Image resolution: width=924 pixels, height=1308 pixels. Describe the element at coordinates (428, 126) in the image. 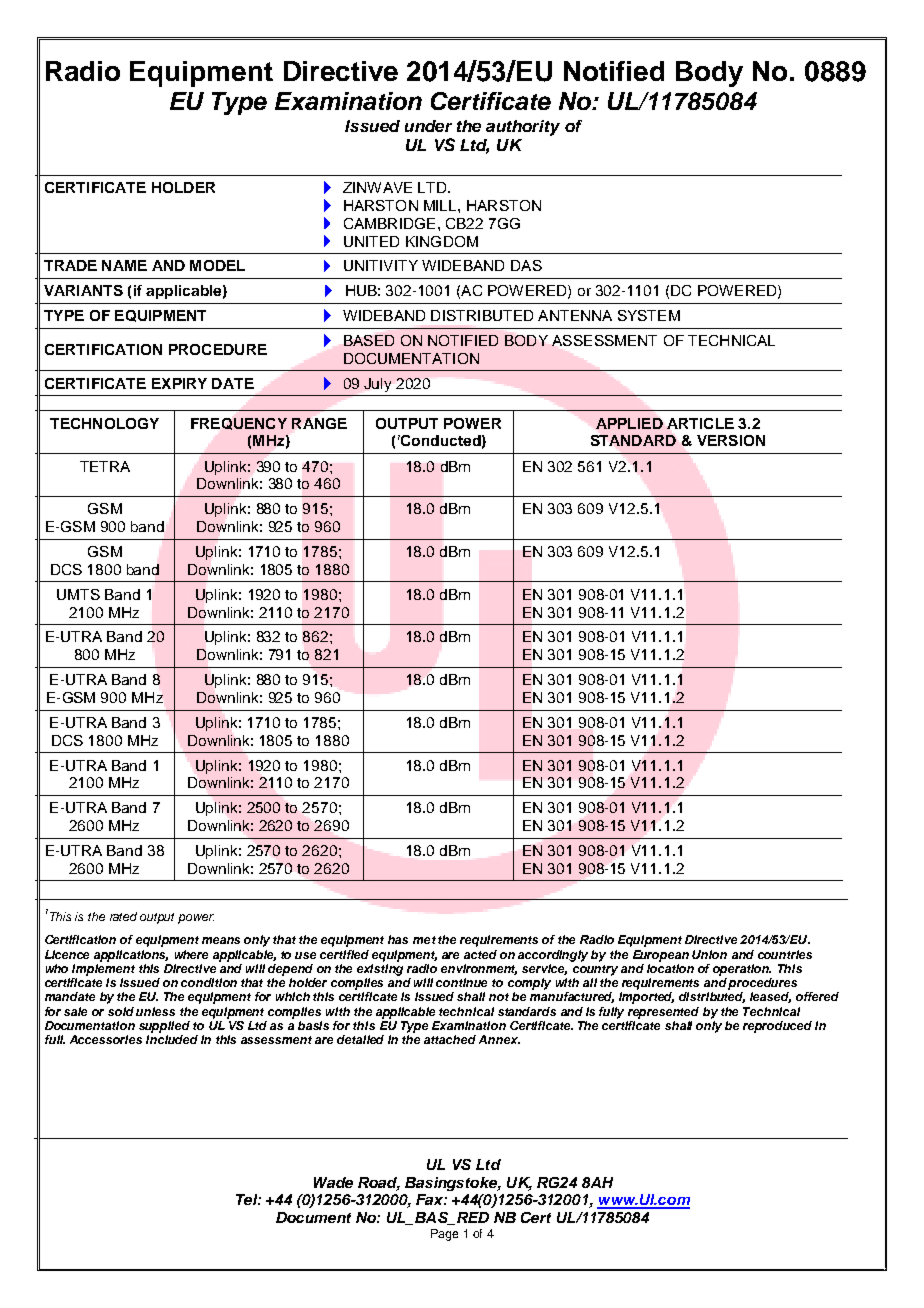

I see `under` at that location.
